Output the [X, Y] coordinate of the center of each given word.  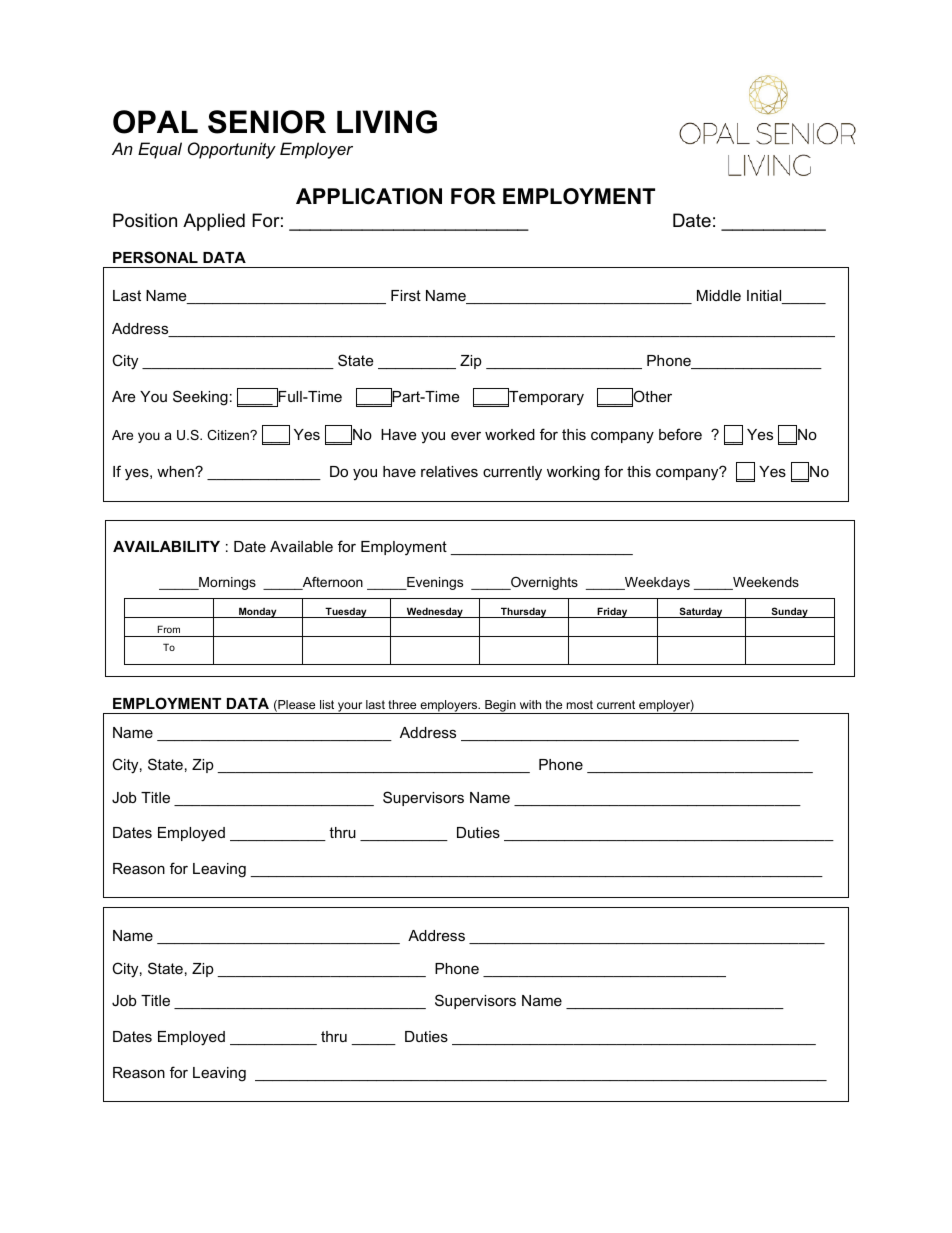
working [573, 473]
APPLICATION [369, 196]
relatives [449, 471]
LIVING [387, 122]
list [327, 704]
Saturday [701, 612]
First [406, 295]
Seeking [200, 398]
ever [466, 435]
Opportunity [232, 150]
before [680, 434]
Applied [214, 222]
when [176, 471]
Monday [258, 612]
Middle [719, 295]
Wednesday [434, 612]
